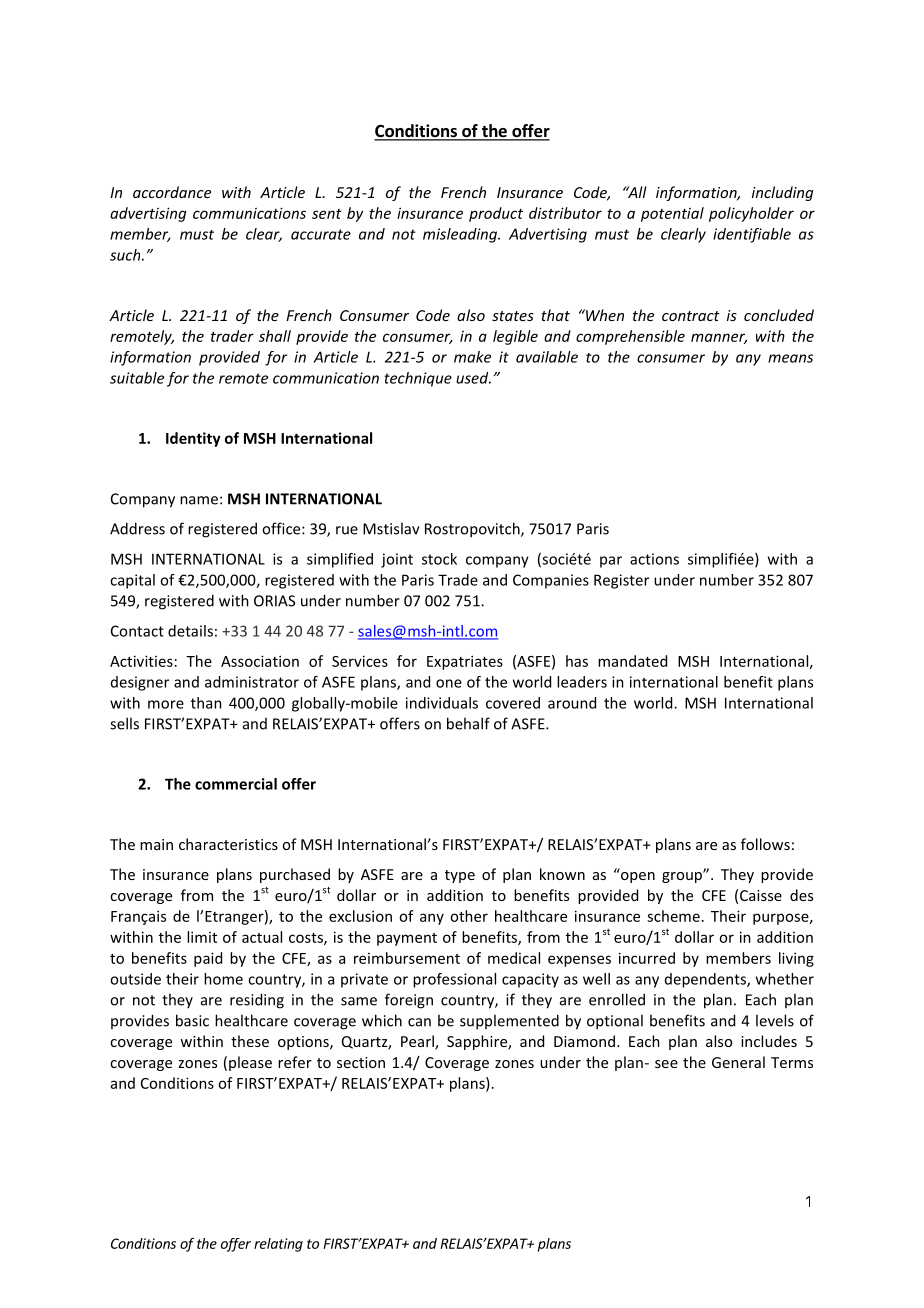 This page has width=924, height=1308. I want to click on name, so click(199, 500).
